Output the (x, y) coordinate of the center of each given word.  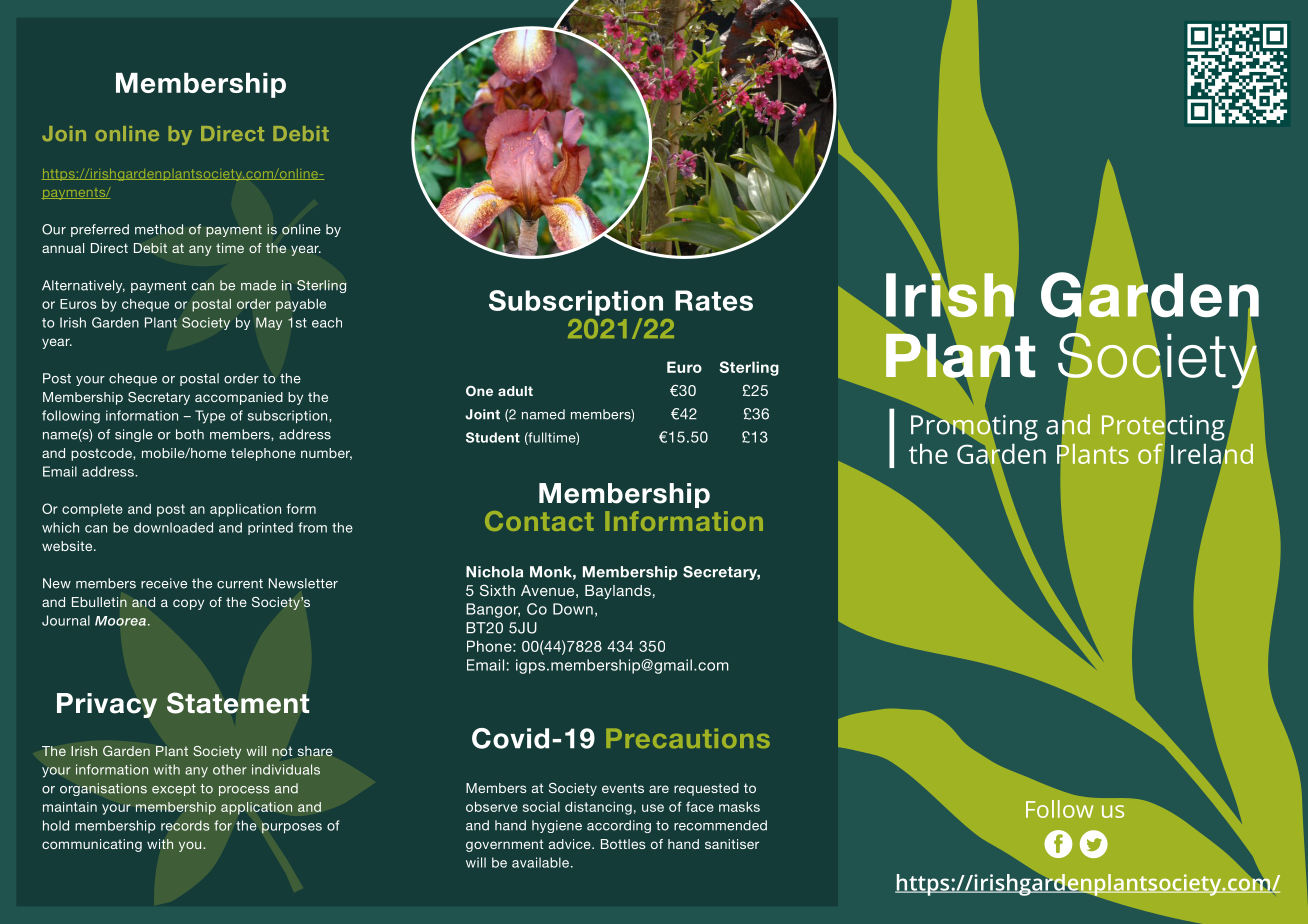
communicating (92, 845)
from (312, 527)
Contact (539, 521)
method (159, 229)
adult (515, 391)
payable (301, 305)
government (505, 845)
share (315, 751)
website (68, 546)
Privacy (107, 705)
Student (493, 437)
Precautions (688, 738)
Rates (714, 300)
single (134, 435)
